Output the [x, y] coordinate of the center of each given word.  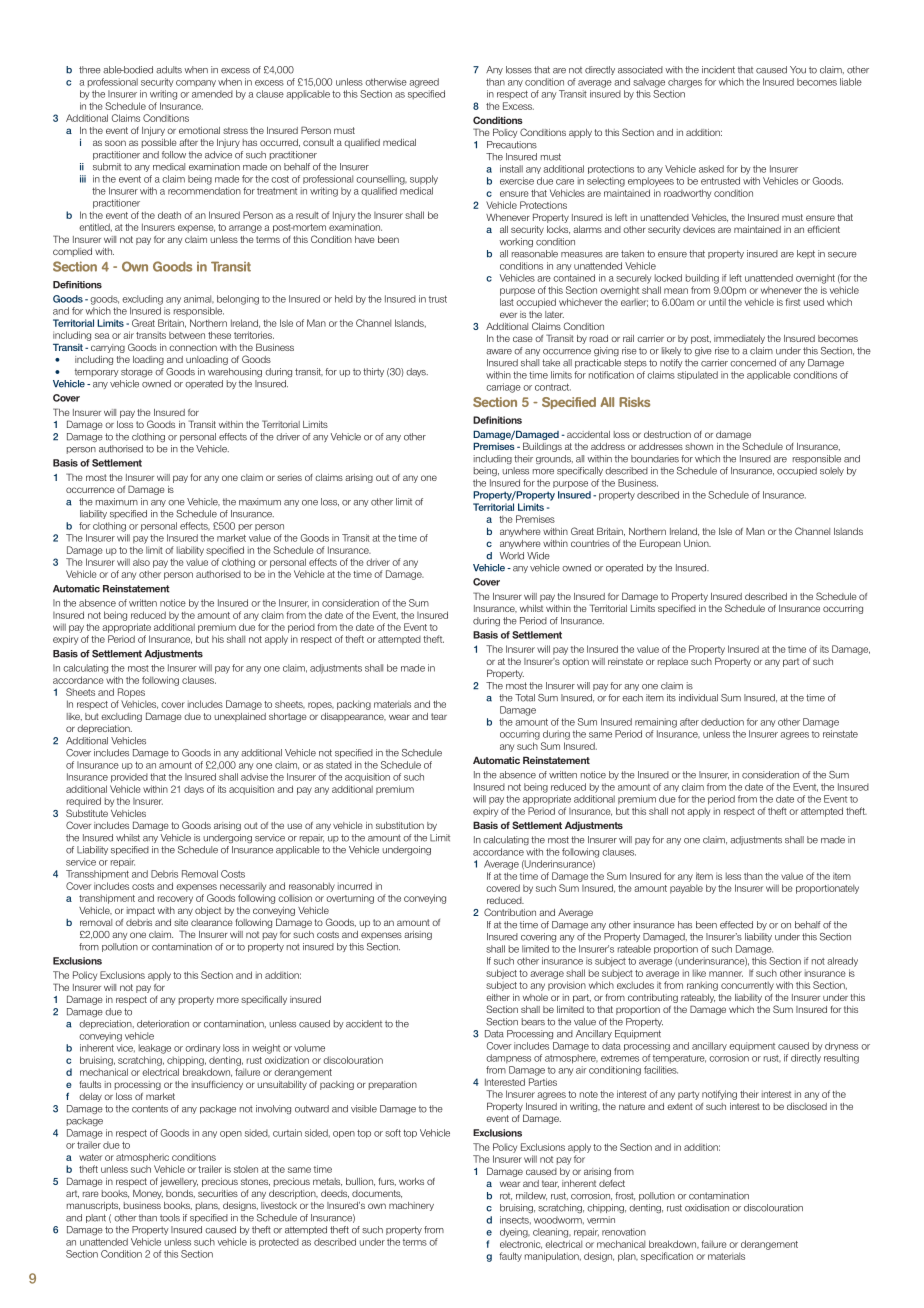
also [141, 562]
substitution [400, 825]
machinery [411, 1206]
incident [718, 70]
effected [736, 925]
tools [170, 1218]
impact [141, 911]
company [196, 83]
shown [699, 446]
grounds [554, 460]
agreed [424, 83]
